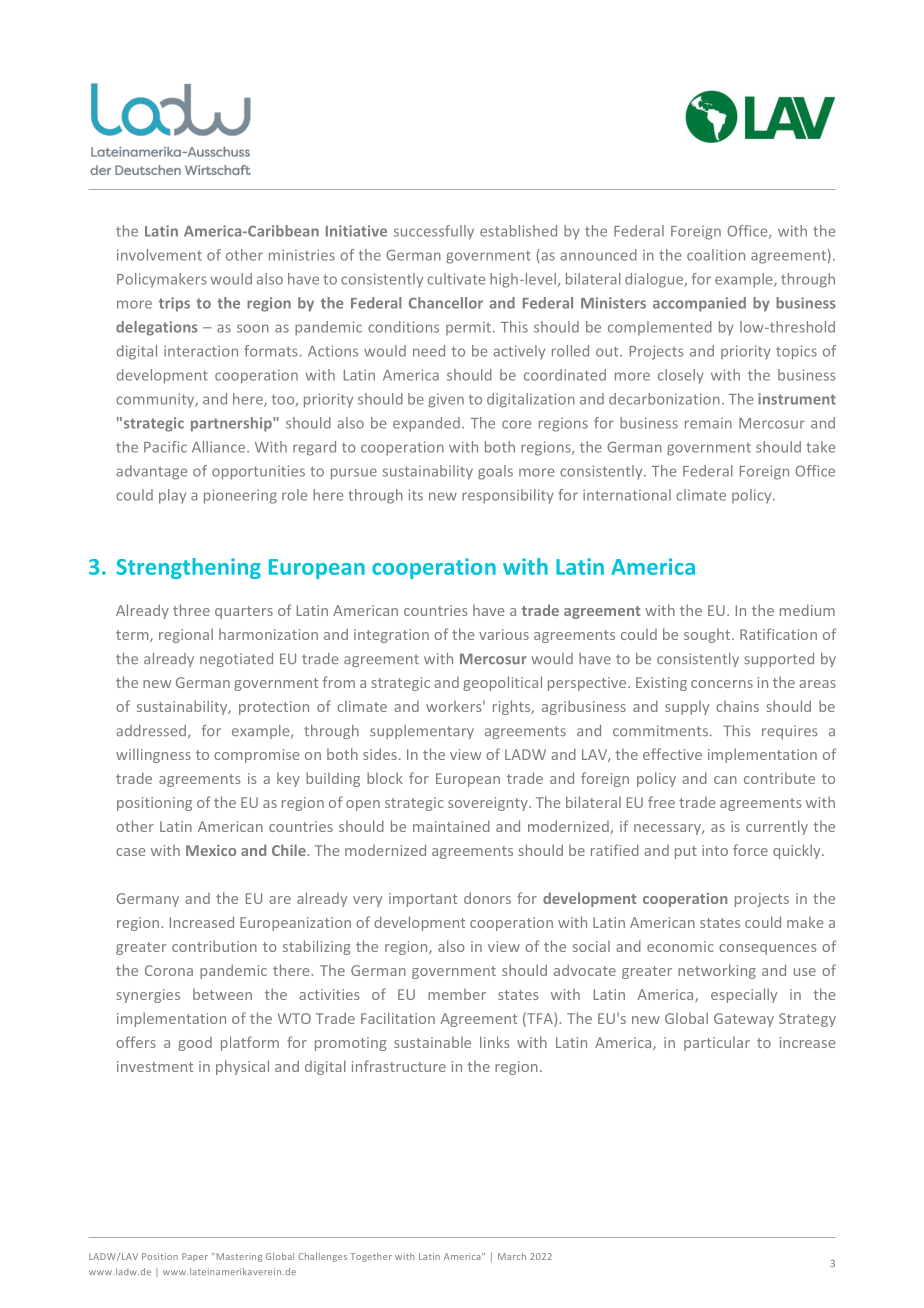  What do you see at coordinates (744, 1020) in the screenshot?
I see `Gateway` at bounding box center [744, 1020].
